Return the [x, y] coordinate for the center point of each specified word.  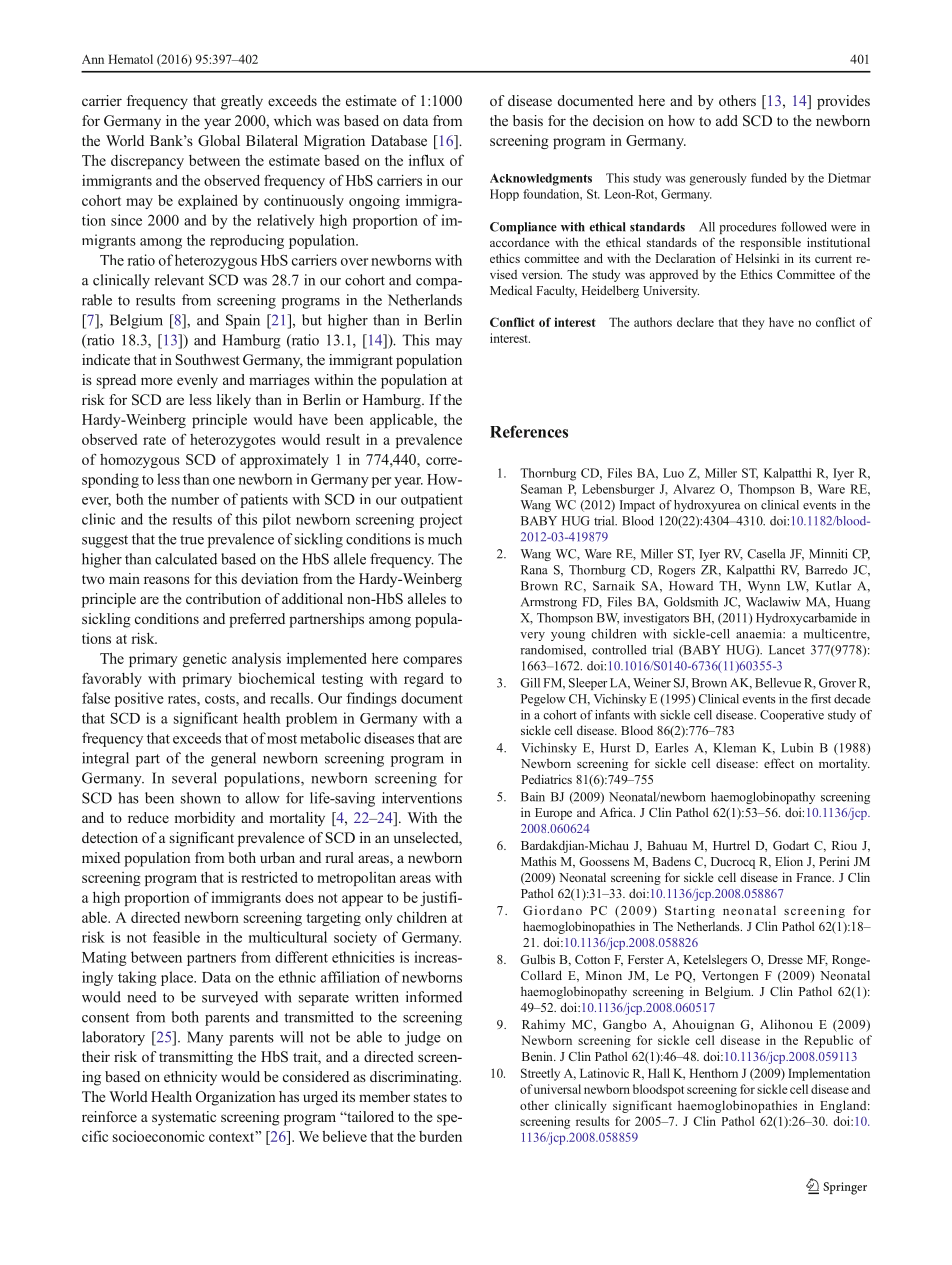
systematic [184, 1118]
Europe [553, 814]
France [815, 877]
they [753, 323]
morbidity [205, 819]
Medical [511, 290]
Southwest [207, 359]
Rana [534, 570]
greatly [242, 102]
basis [528, 120]
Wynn [764, 587]
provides [843, 102]
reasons [167, 580]
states [430, 1097]
